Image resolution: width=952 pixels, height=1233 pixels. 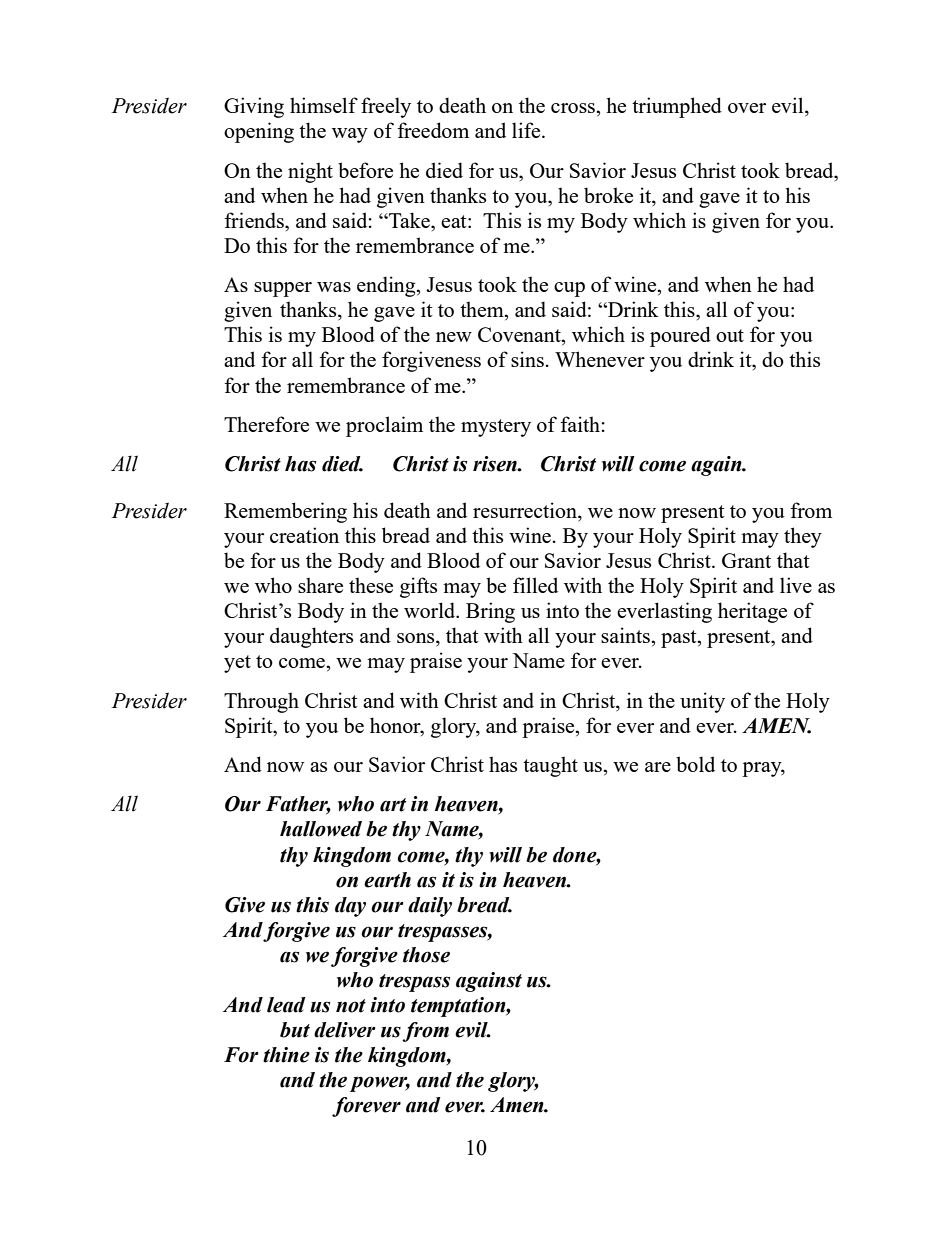 What do you see at coordinates (702, 702) in the screenshot?
I see `unity` at bounding box center [702, 702].
